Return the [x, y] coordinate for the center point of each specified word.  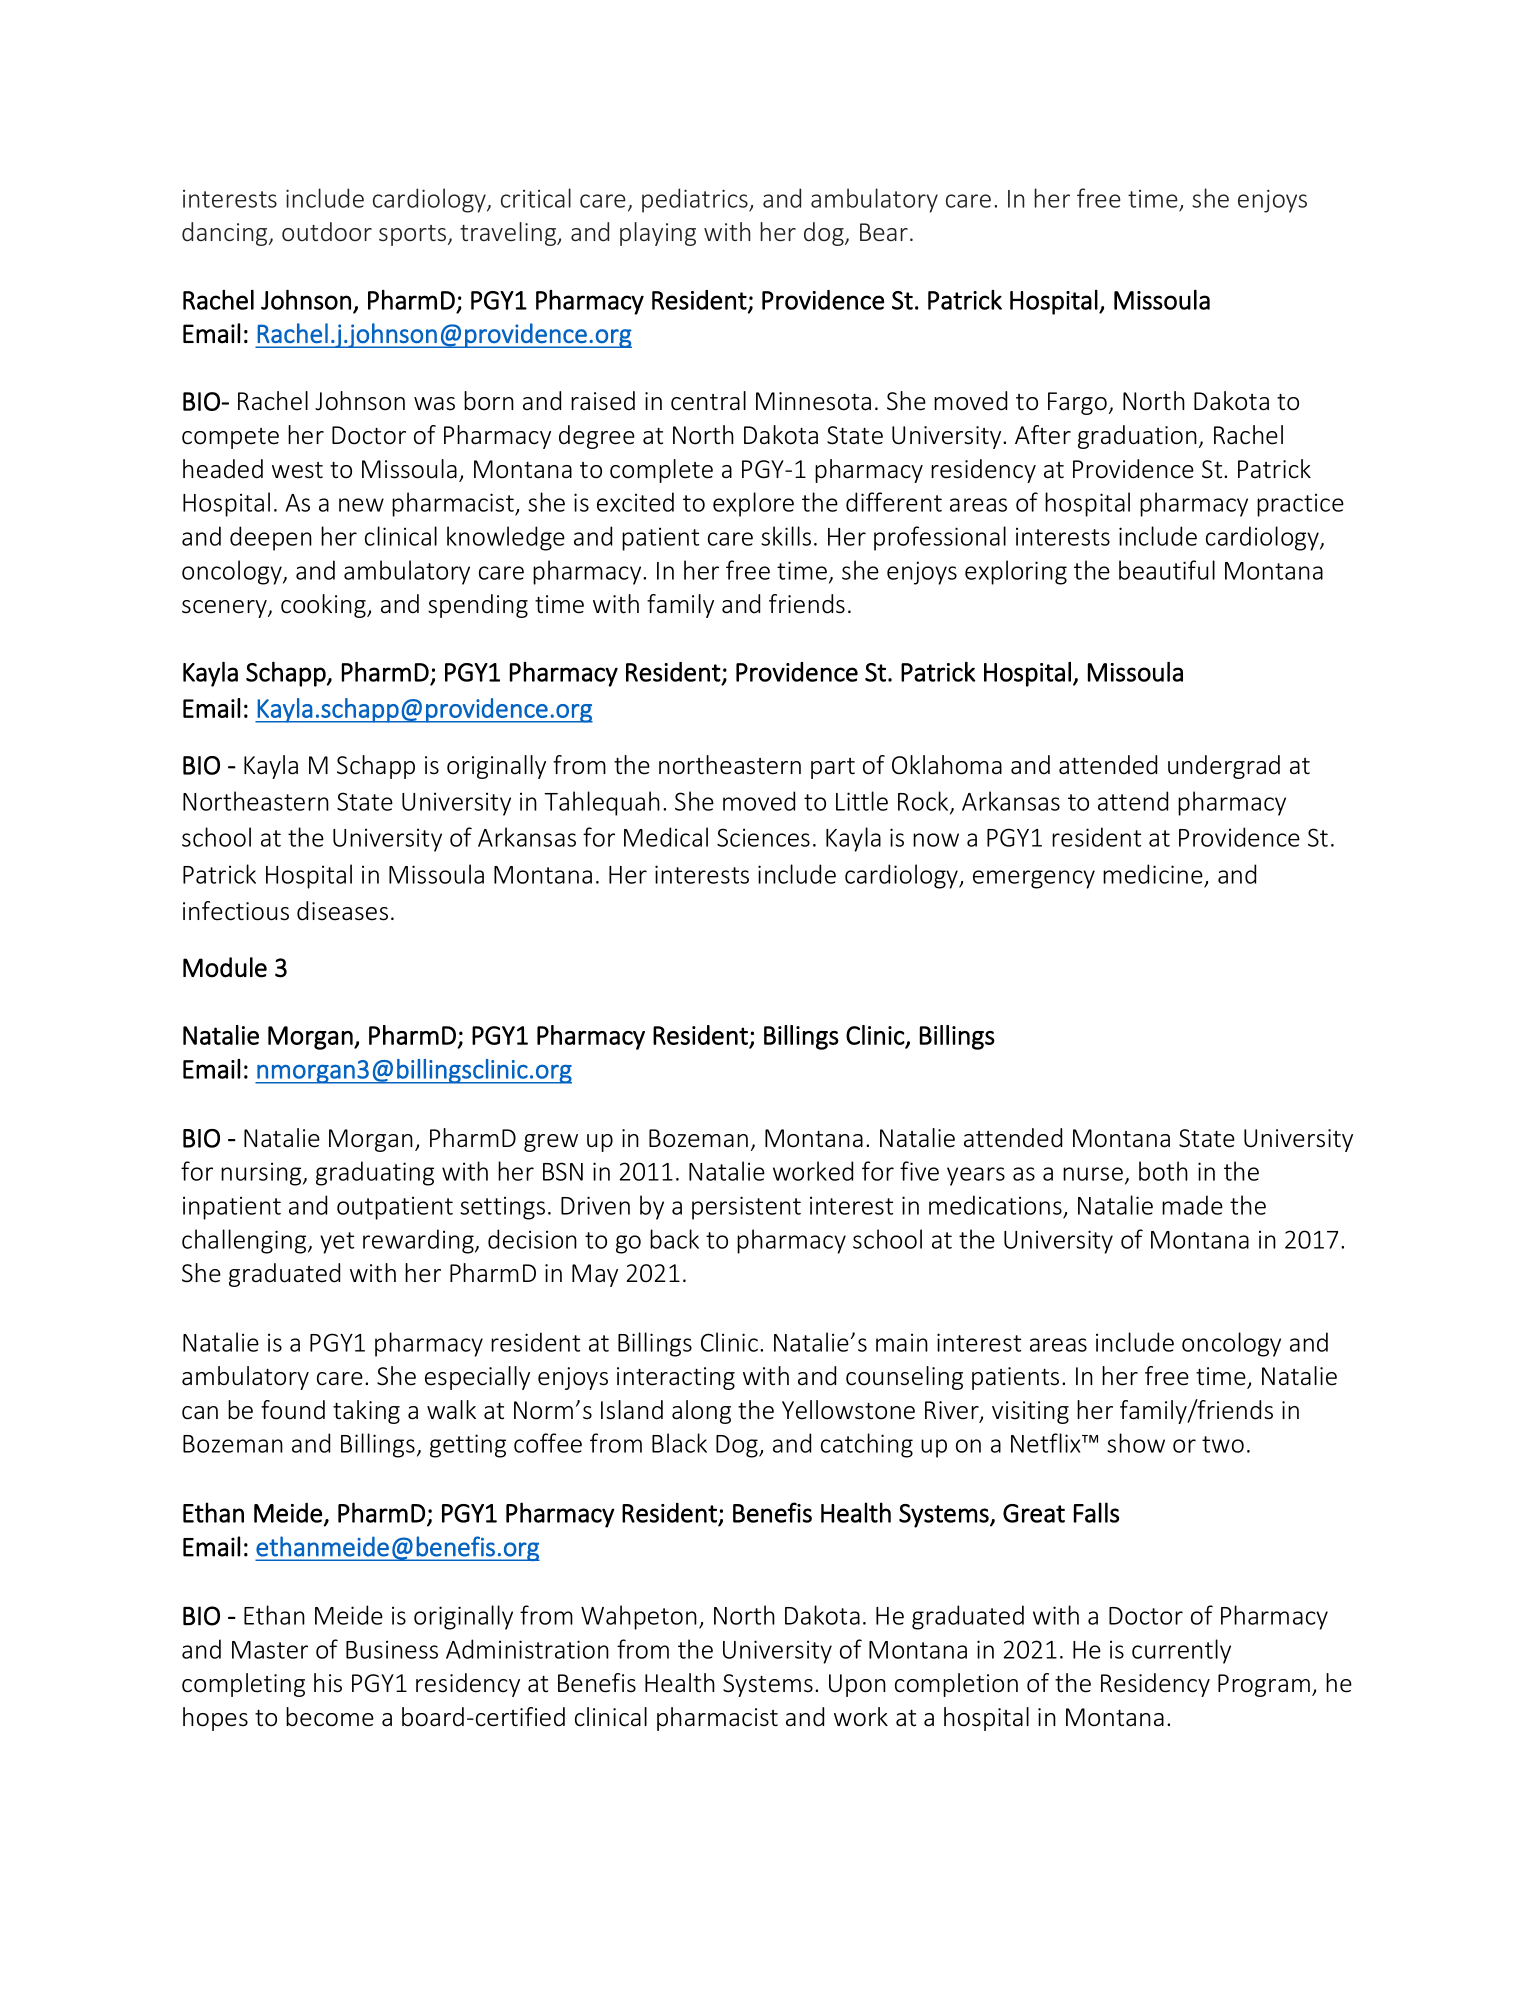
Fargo [1077, 403]
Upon [857, 1685]
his [328, 1683]
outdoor [327, 231]
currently [1181, 1651]
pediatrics [696, 200]
